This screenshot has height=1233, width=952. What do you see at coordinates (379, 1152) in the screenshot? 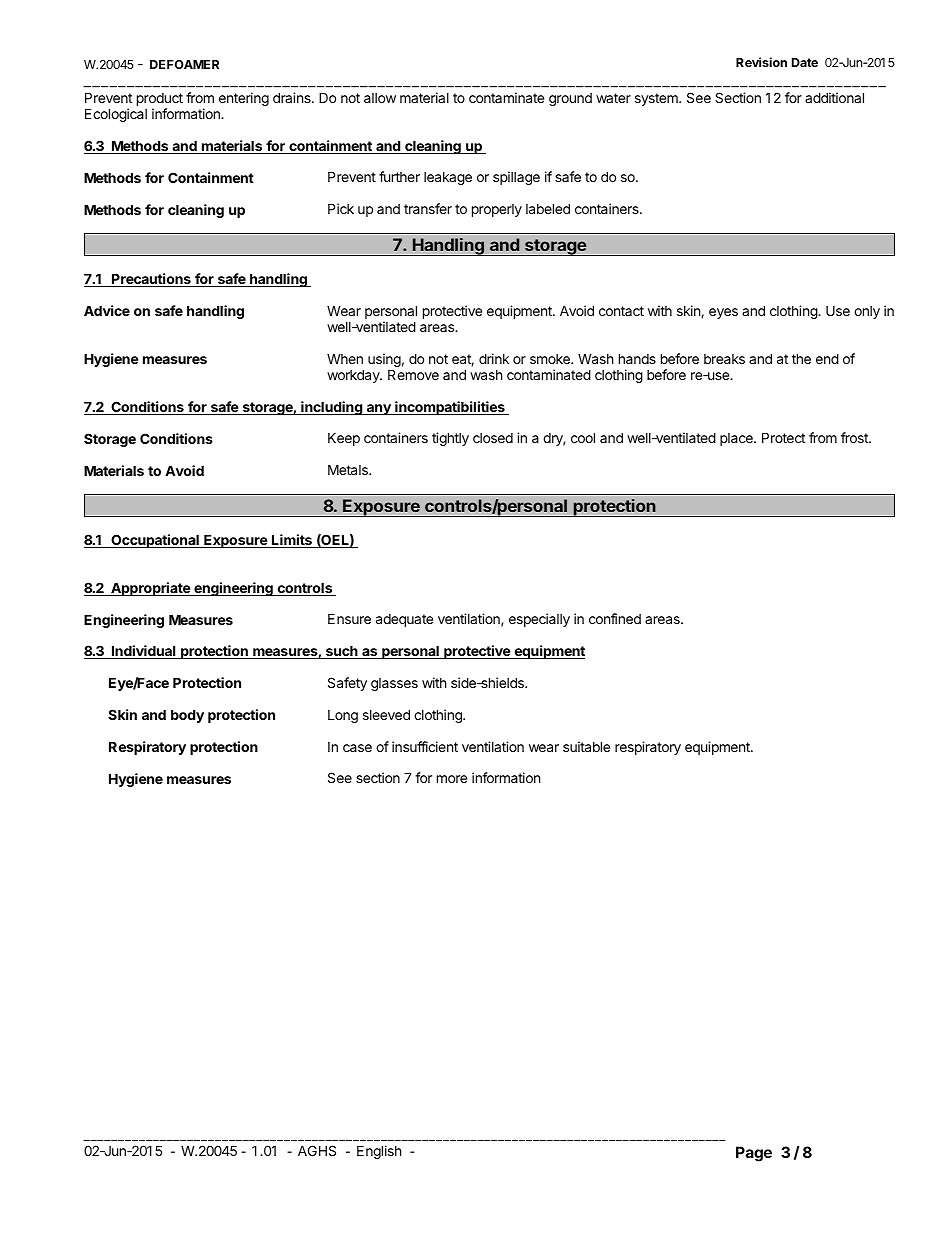
I see `English` at bounding box center [379, 1152].
